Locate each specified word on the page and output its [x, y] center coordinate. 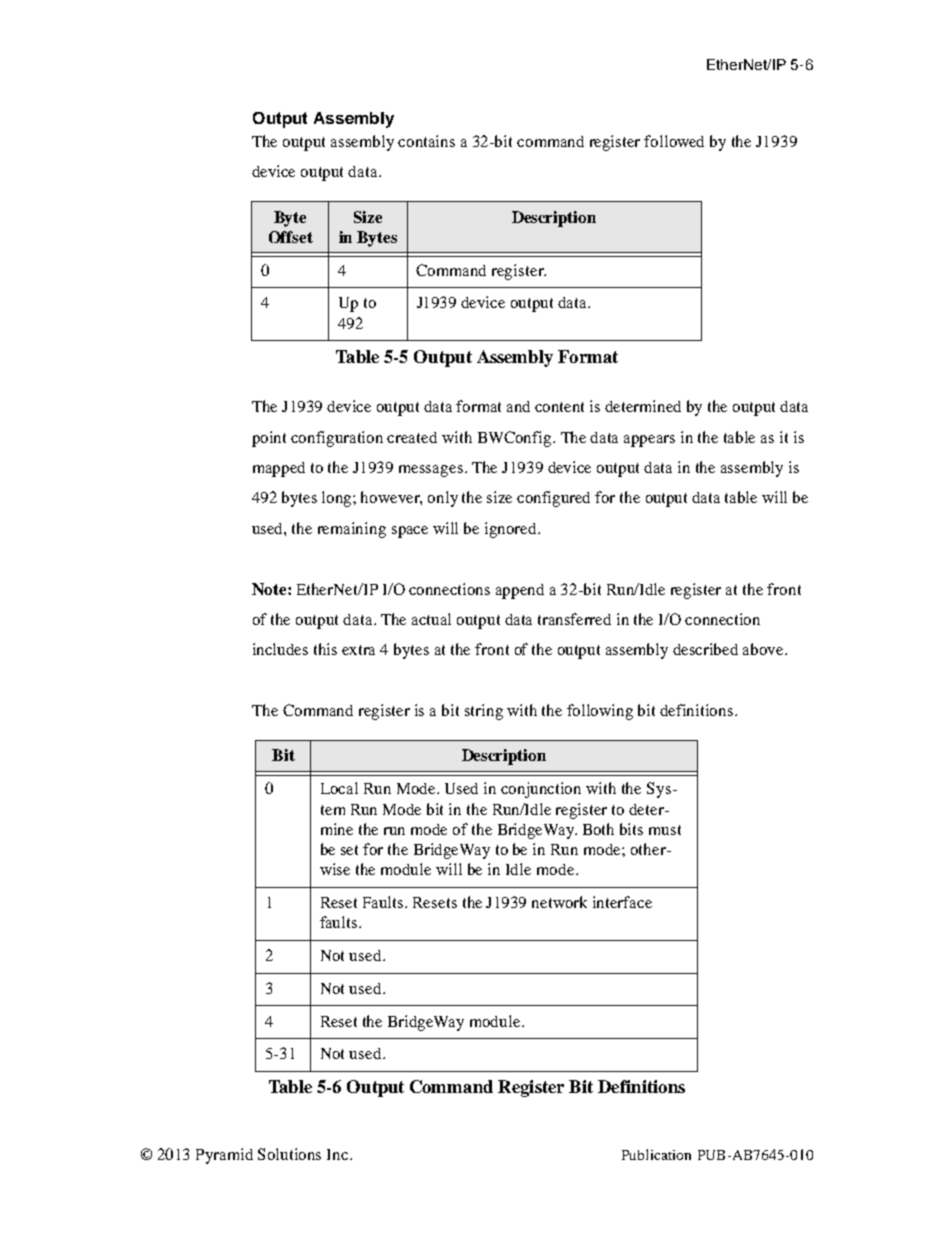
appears [649, 441]
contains [426, 141]
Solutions [289, 1154]
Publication [656, 1154]
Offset [291, 237]
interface [622, 902]
